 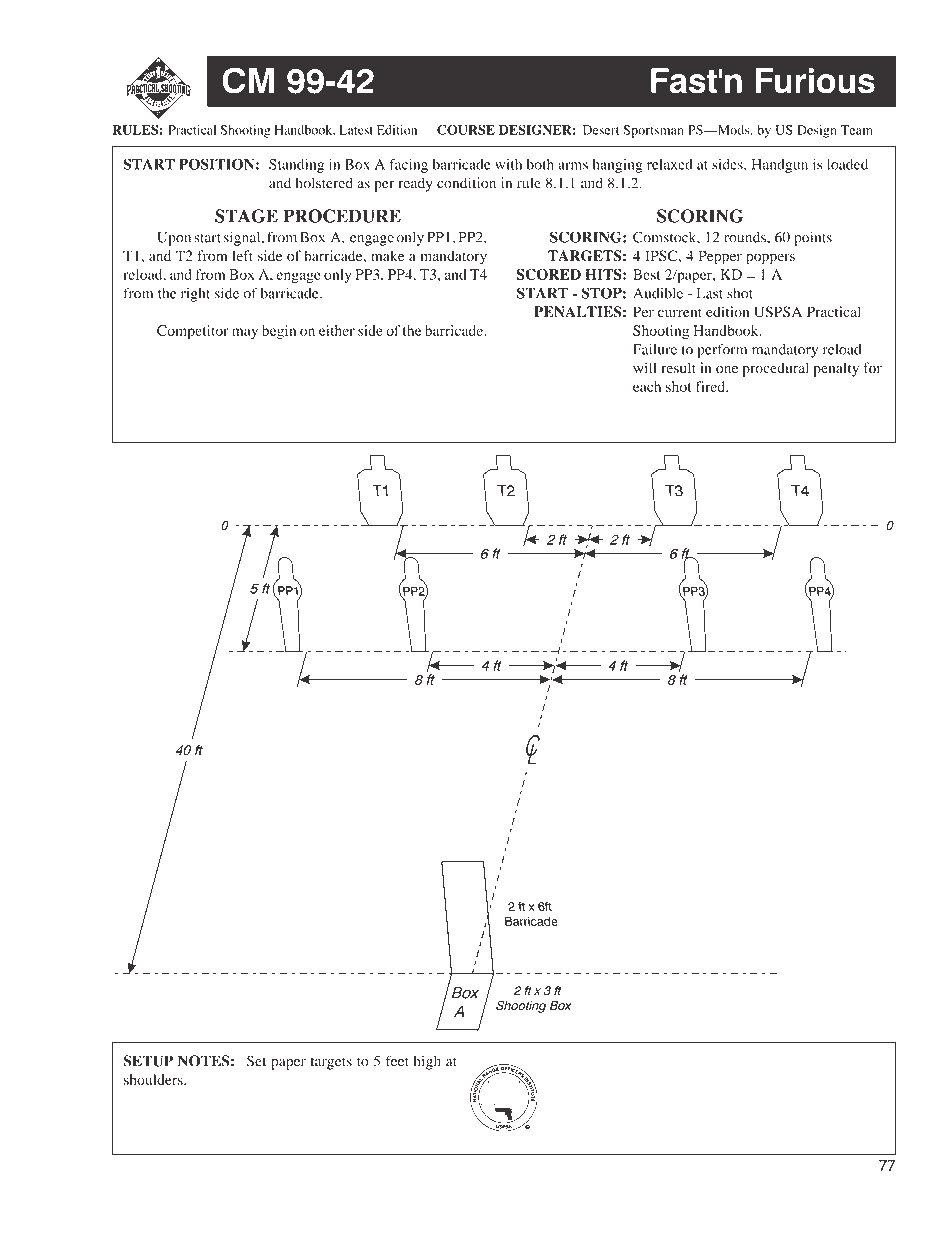 I want to click on penalty, so click(x=836, y=369).
